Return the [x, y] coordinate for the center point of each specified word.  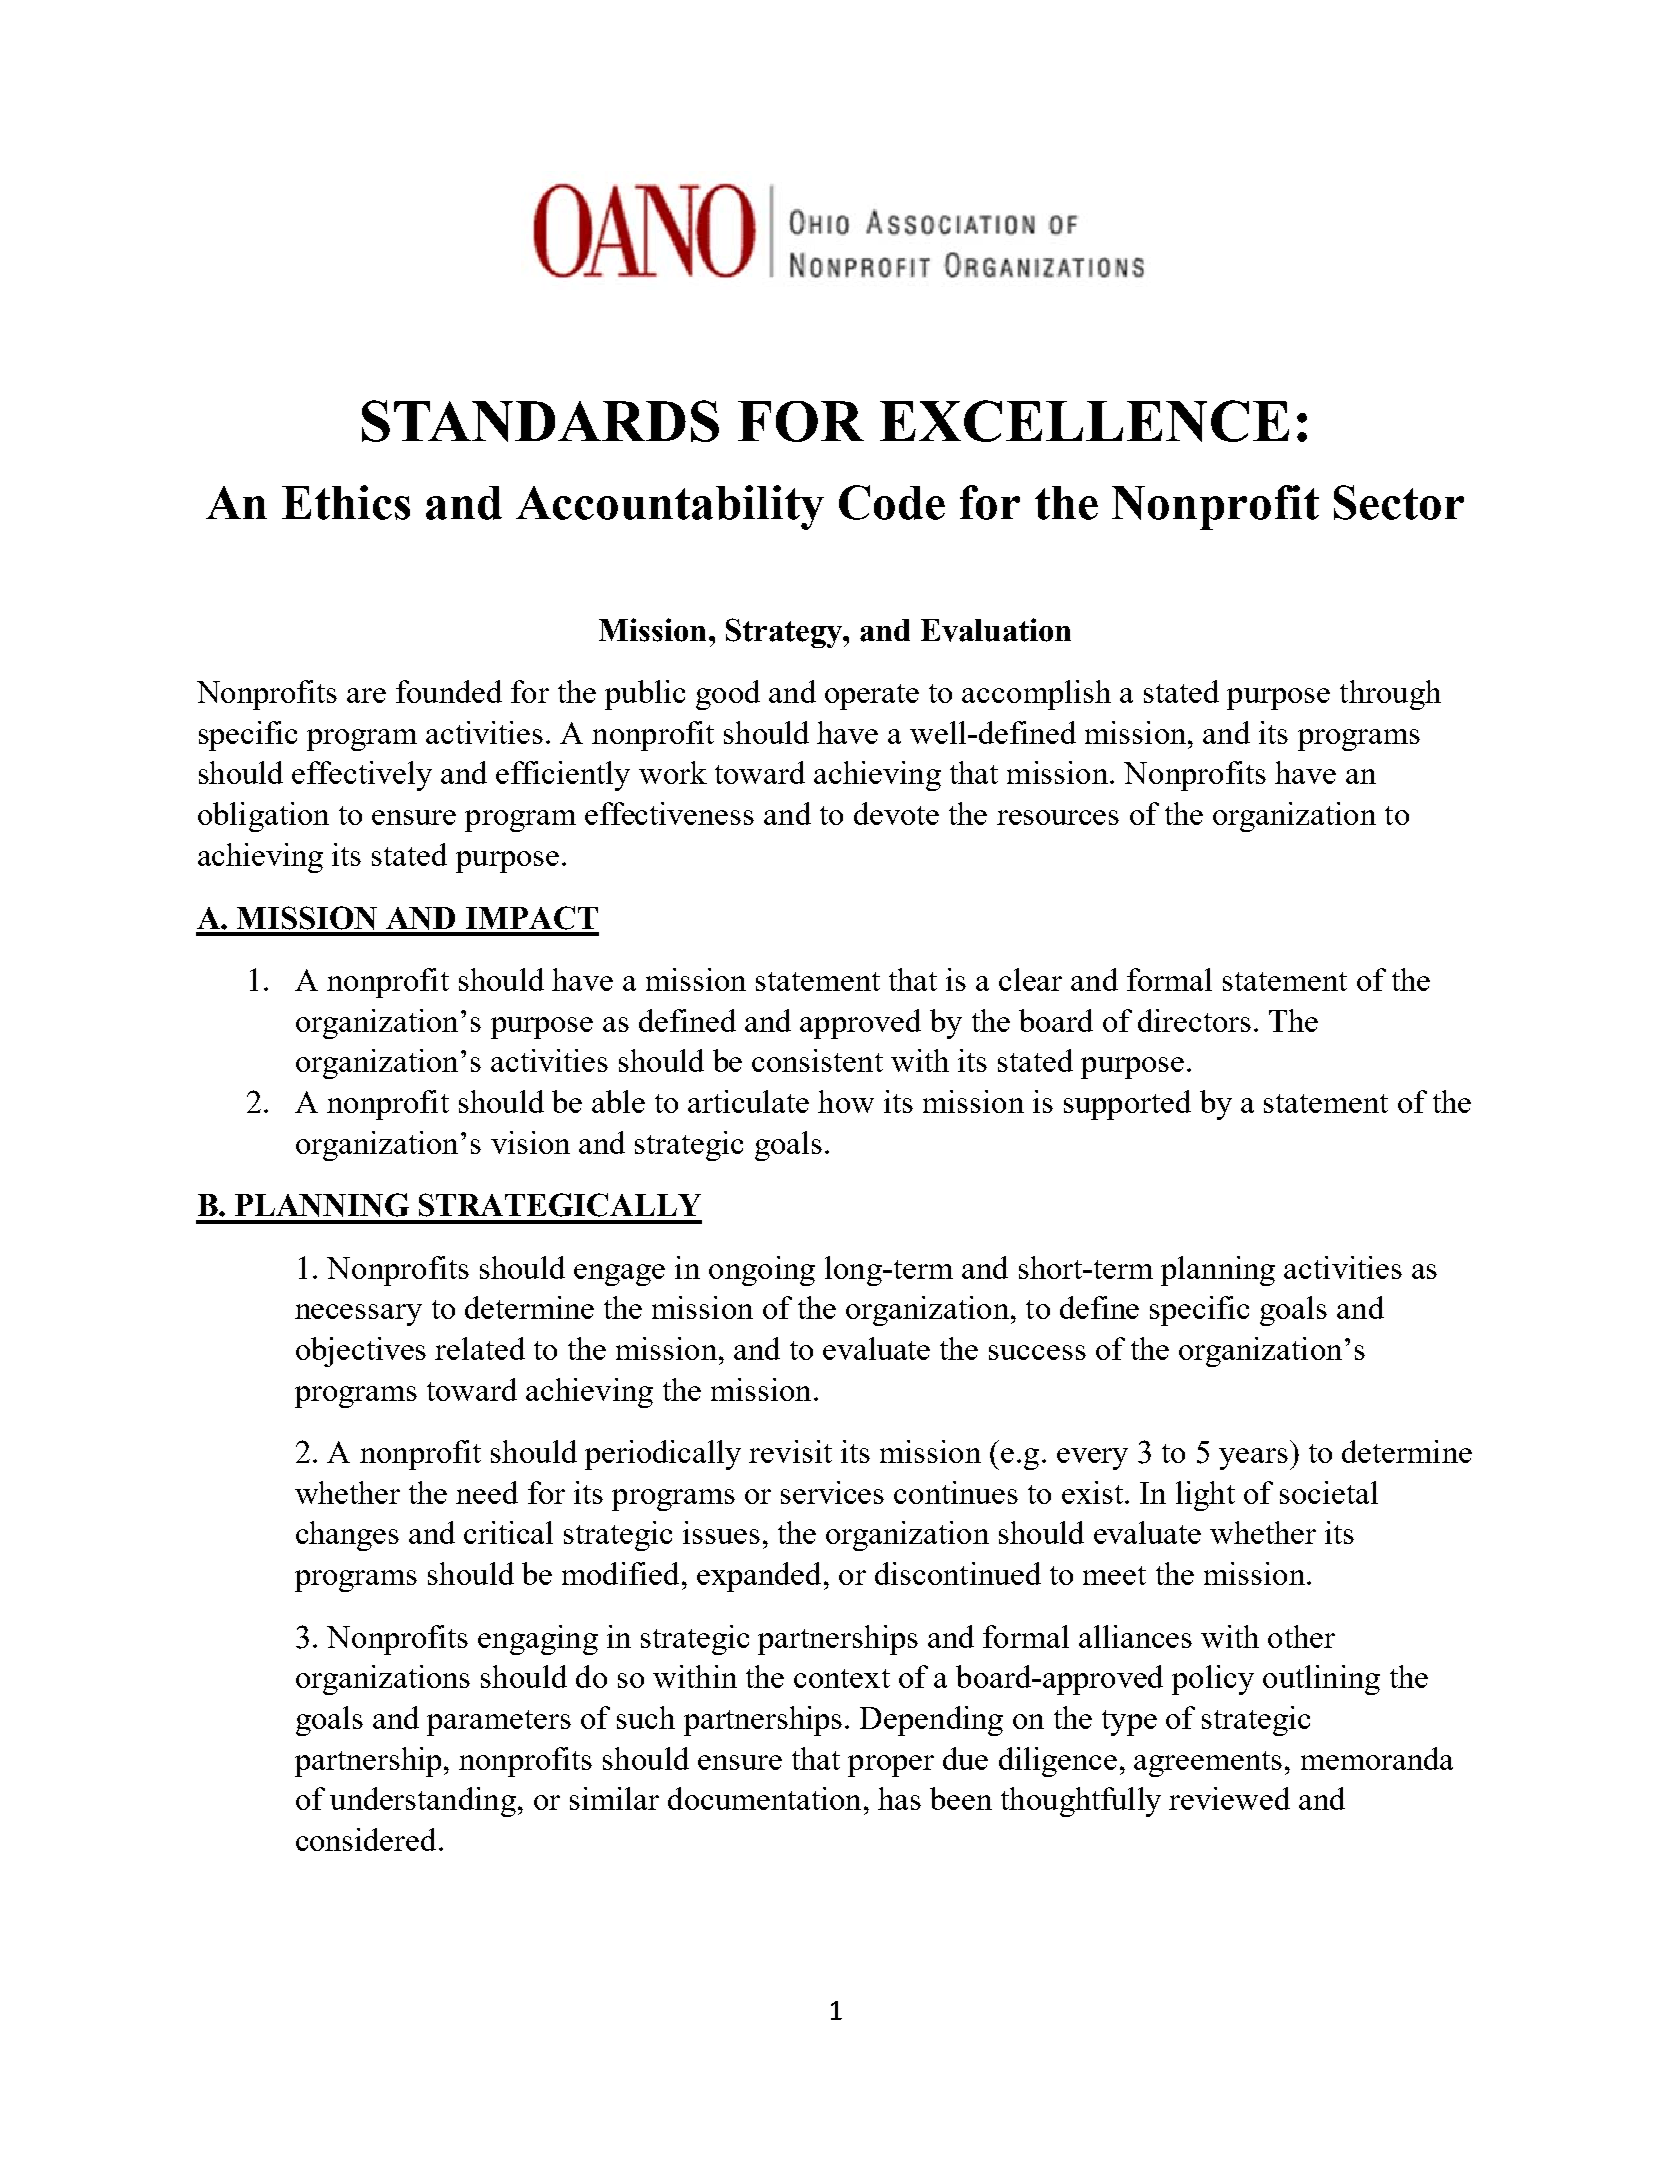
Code [892, 502]
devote [896, 813]
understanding [423, 1802]
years [1253, 1459]
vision [530, 1142]
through [1390, 695]
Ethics [346, 502]
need [487, 1492]
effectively [362, 776]
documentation [764, 1798]
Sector [1399, 502]
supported [1127, 1105]
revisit [790, 1451]
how [846, 1101]
